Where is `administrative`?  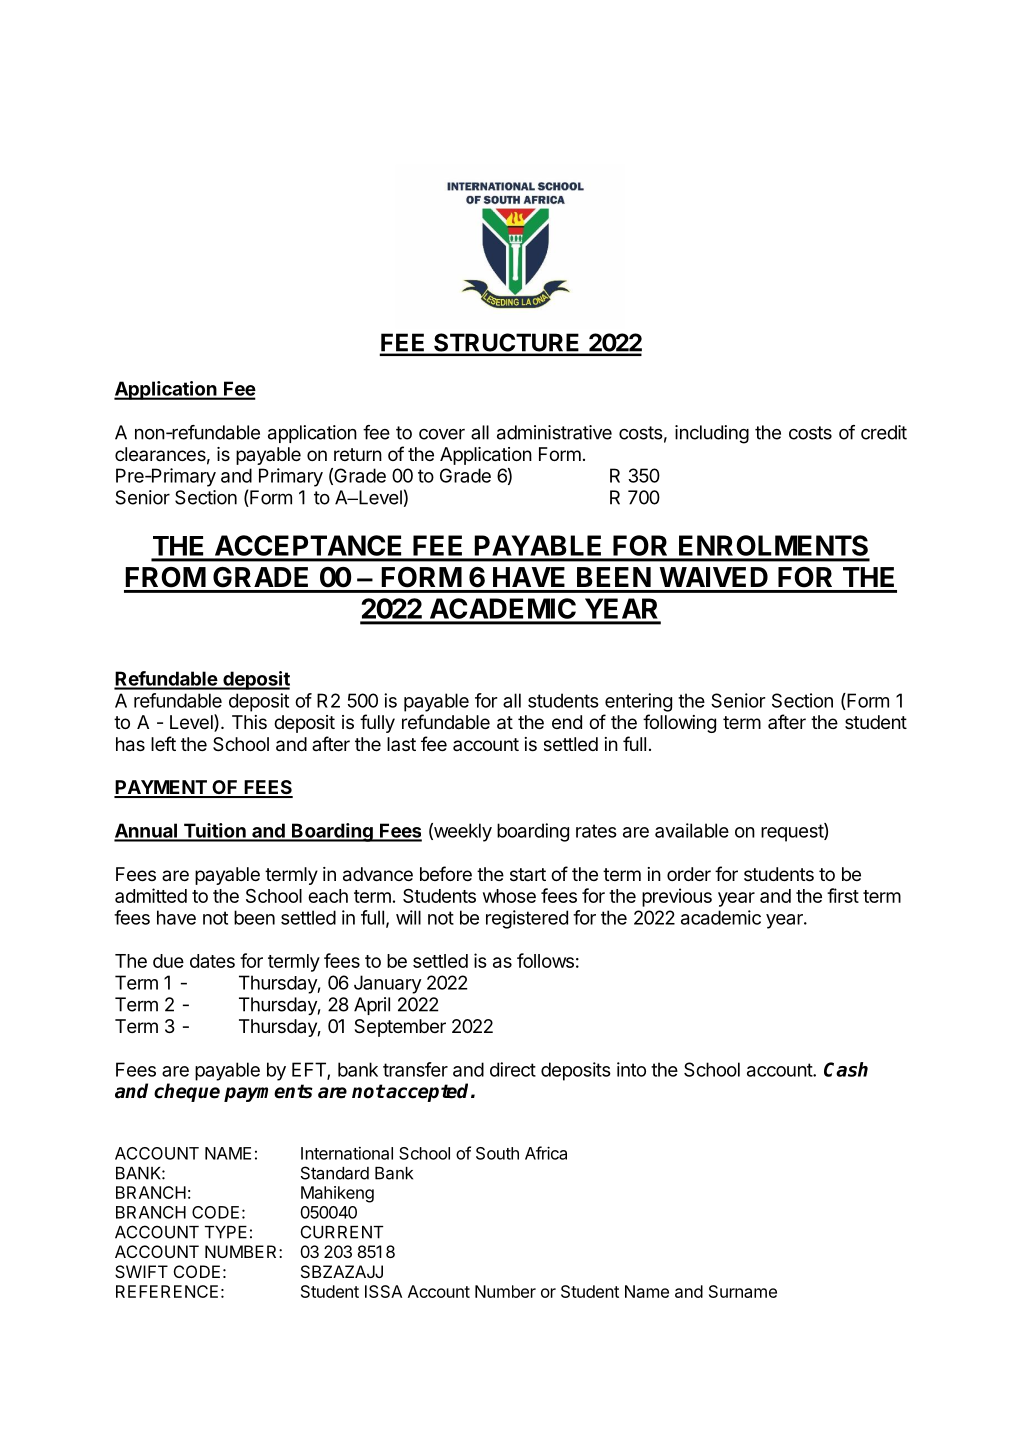
administrative is located at coordinates (554, 432).
